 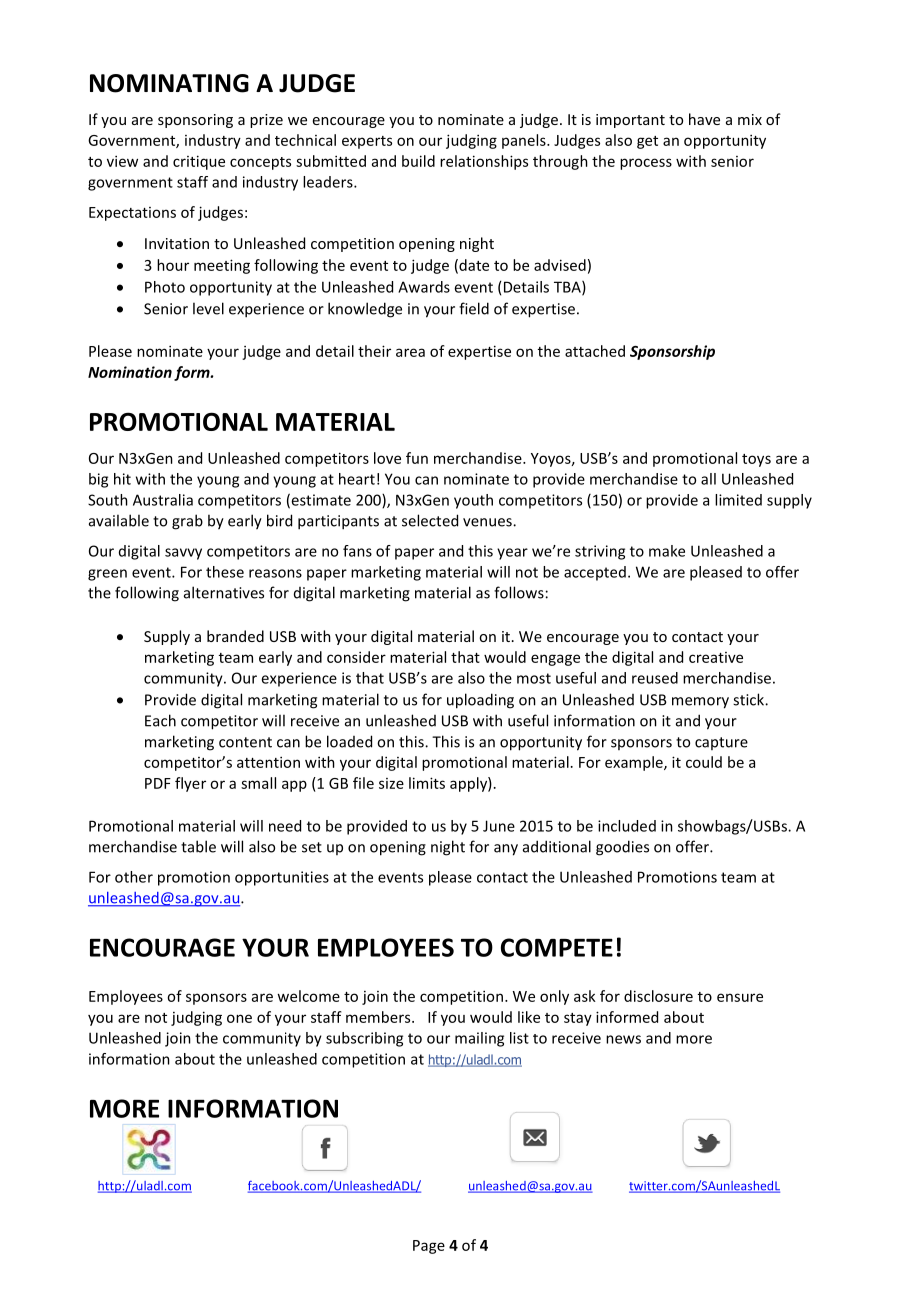 What do you see at coordinates (480, 701) in the screenshot?
I see `uploading` at bounding box center [480, 701].
